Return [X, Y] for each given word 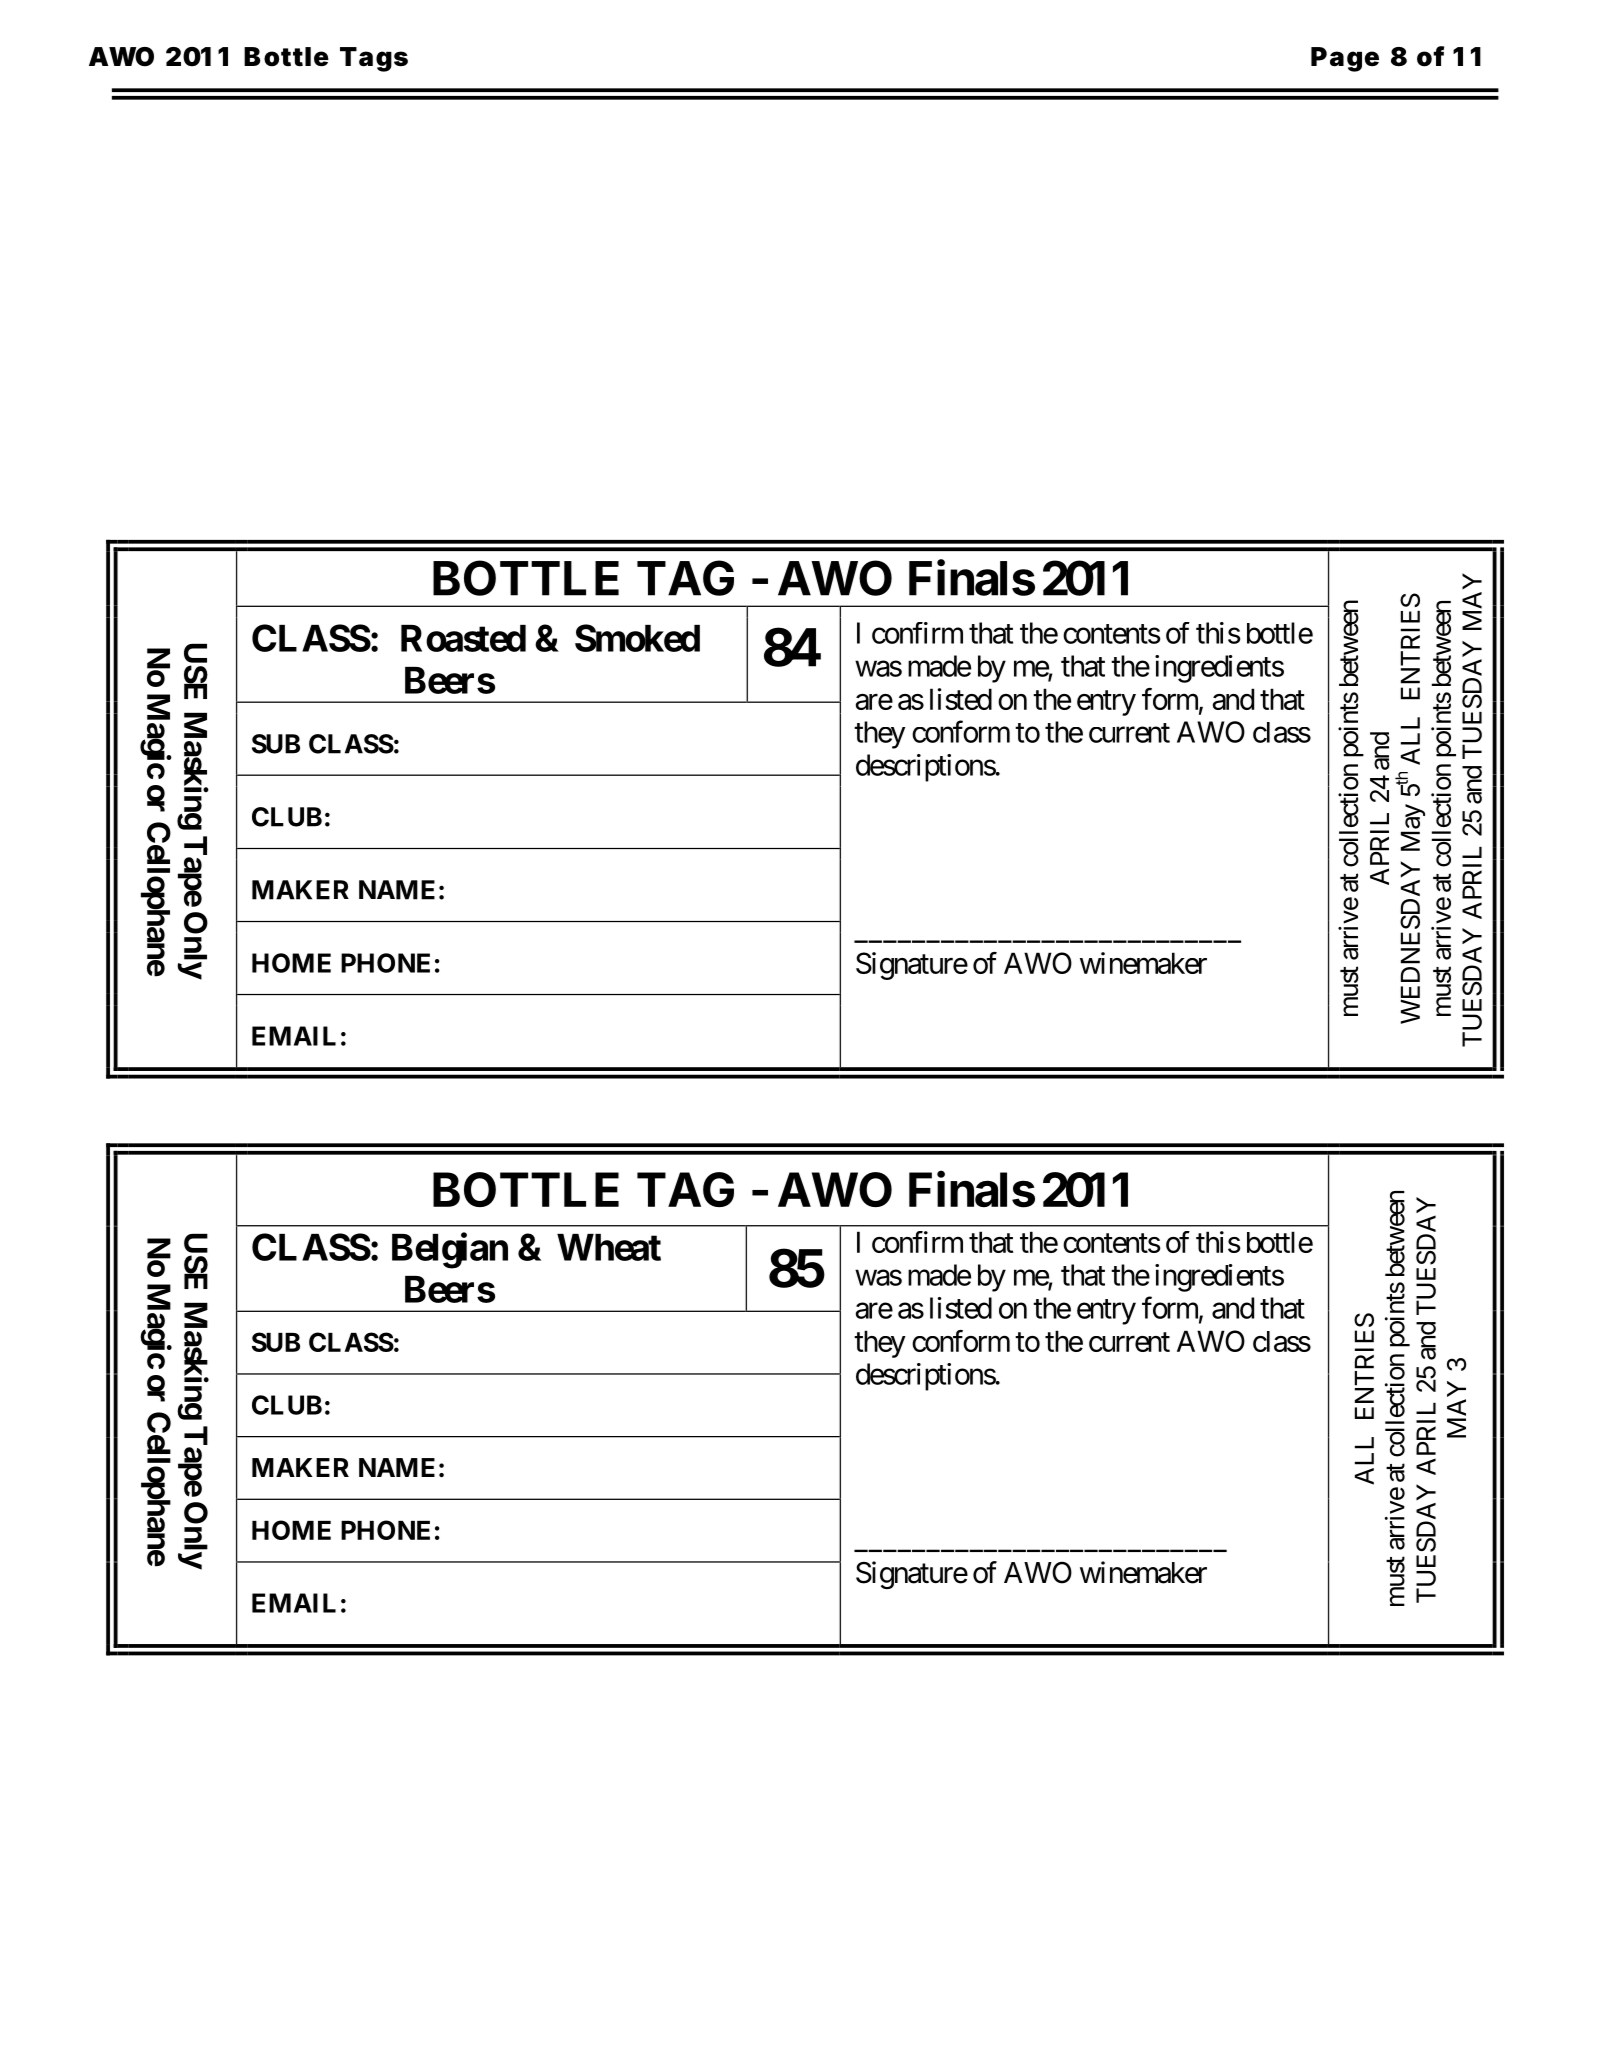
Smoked [637, 638]
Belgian [450, 1251]
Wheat [609, 1247]
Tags [374, 59]
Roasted [463, 638]
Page [1345, 59]
